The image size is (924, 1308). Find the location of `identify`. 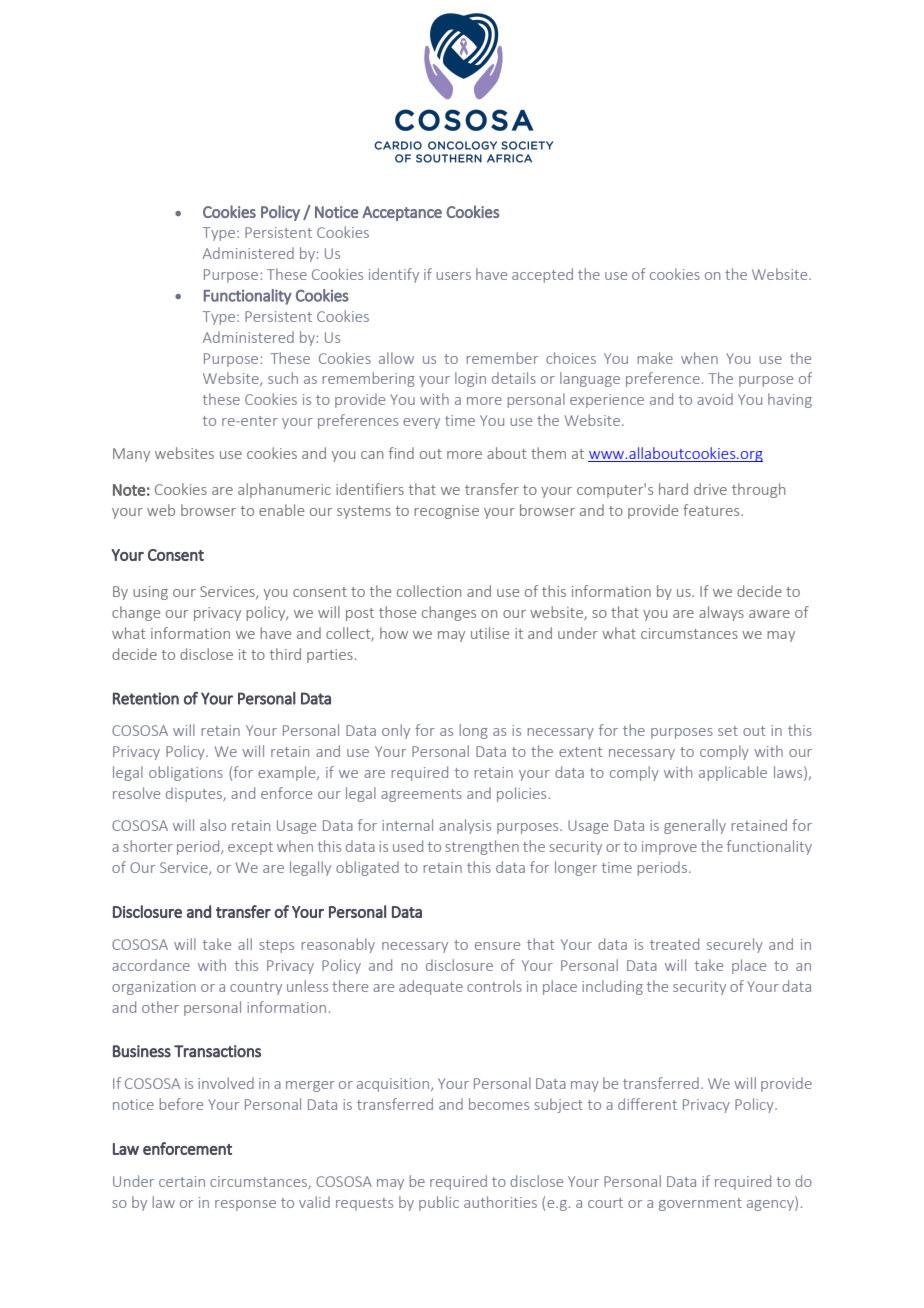

identify is located at coordinates (394, 275).
